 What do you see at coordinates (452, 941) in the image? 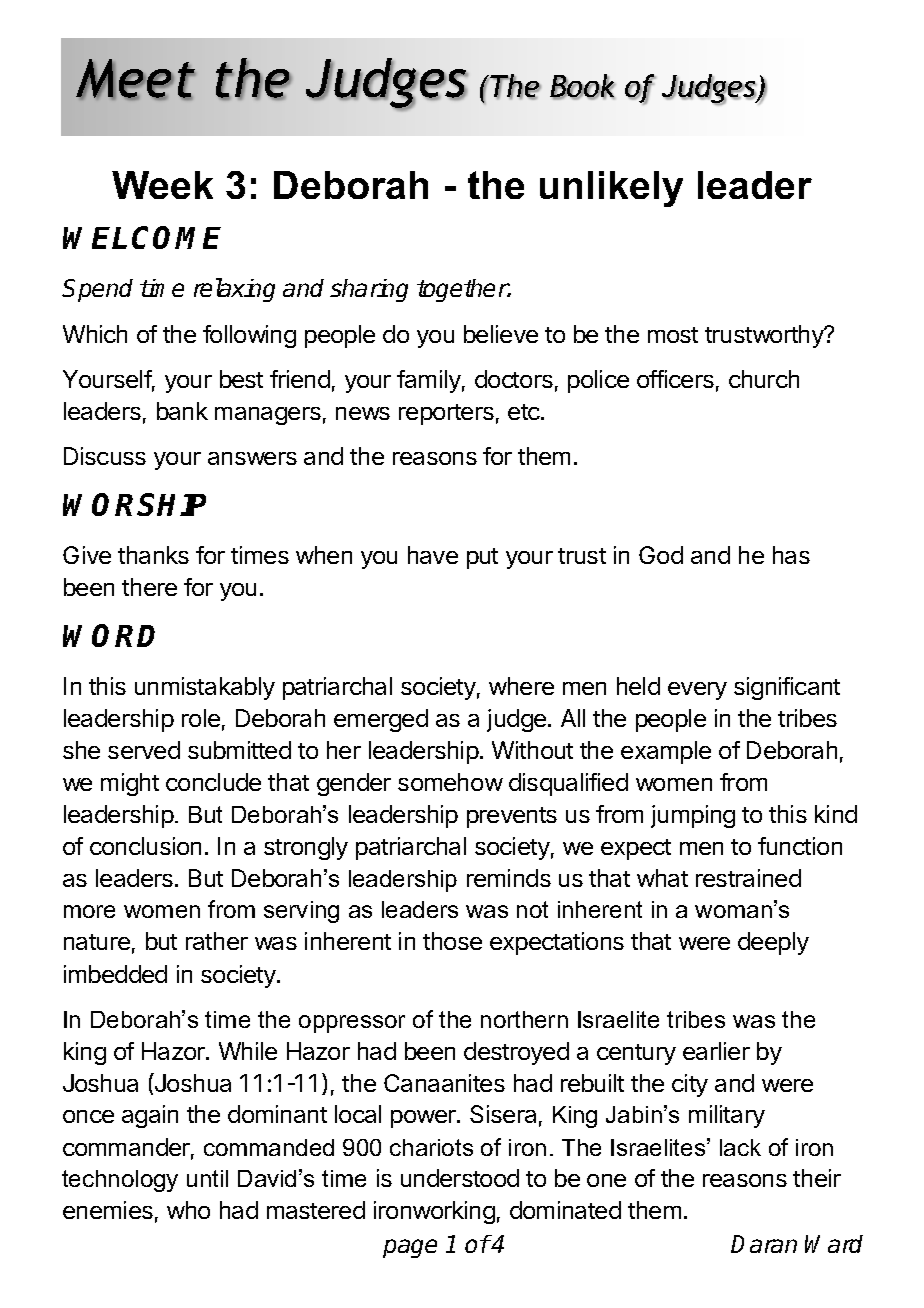
I see `those` at bounding box center [452, 941].
